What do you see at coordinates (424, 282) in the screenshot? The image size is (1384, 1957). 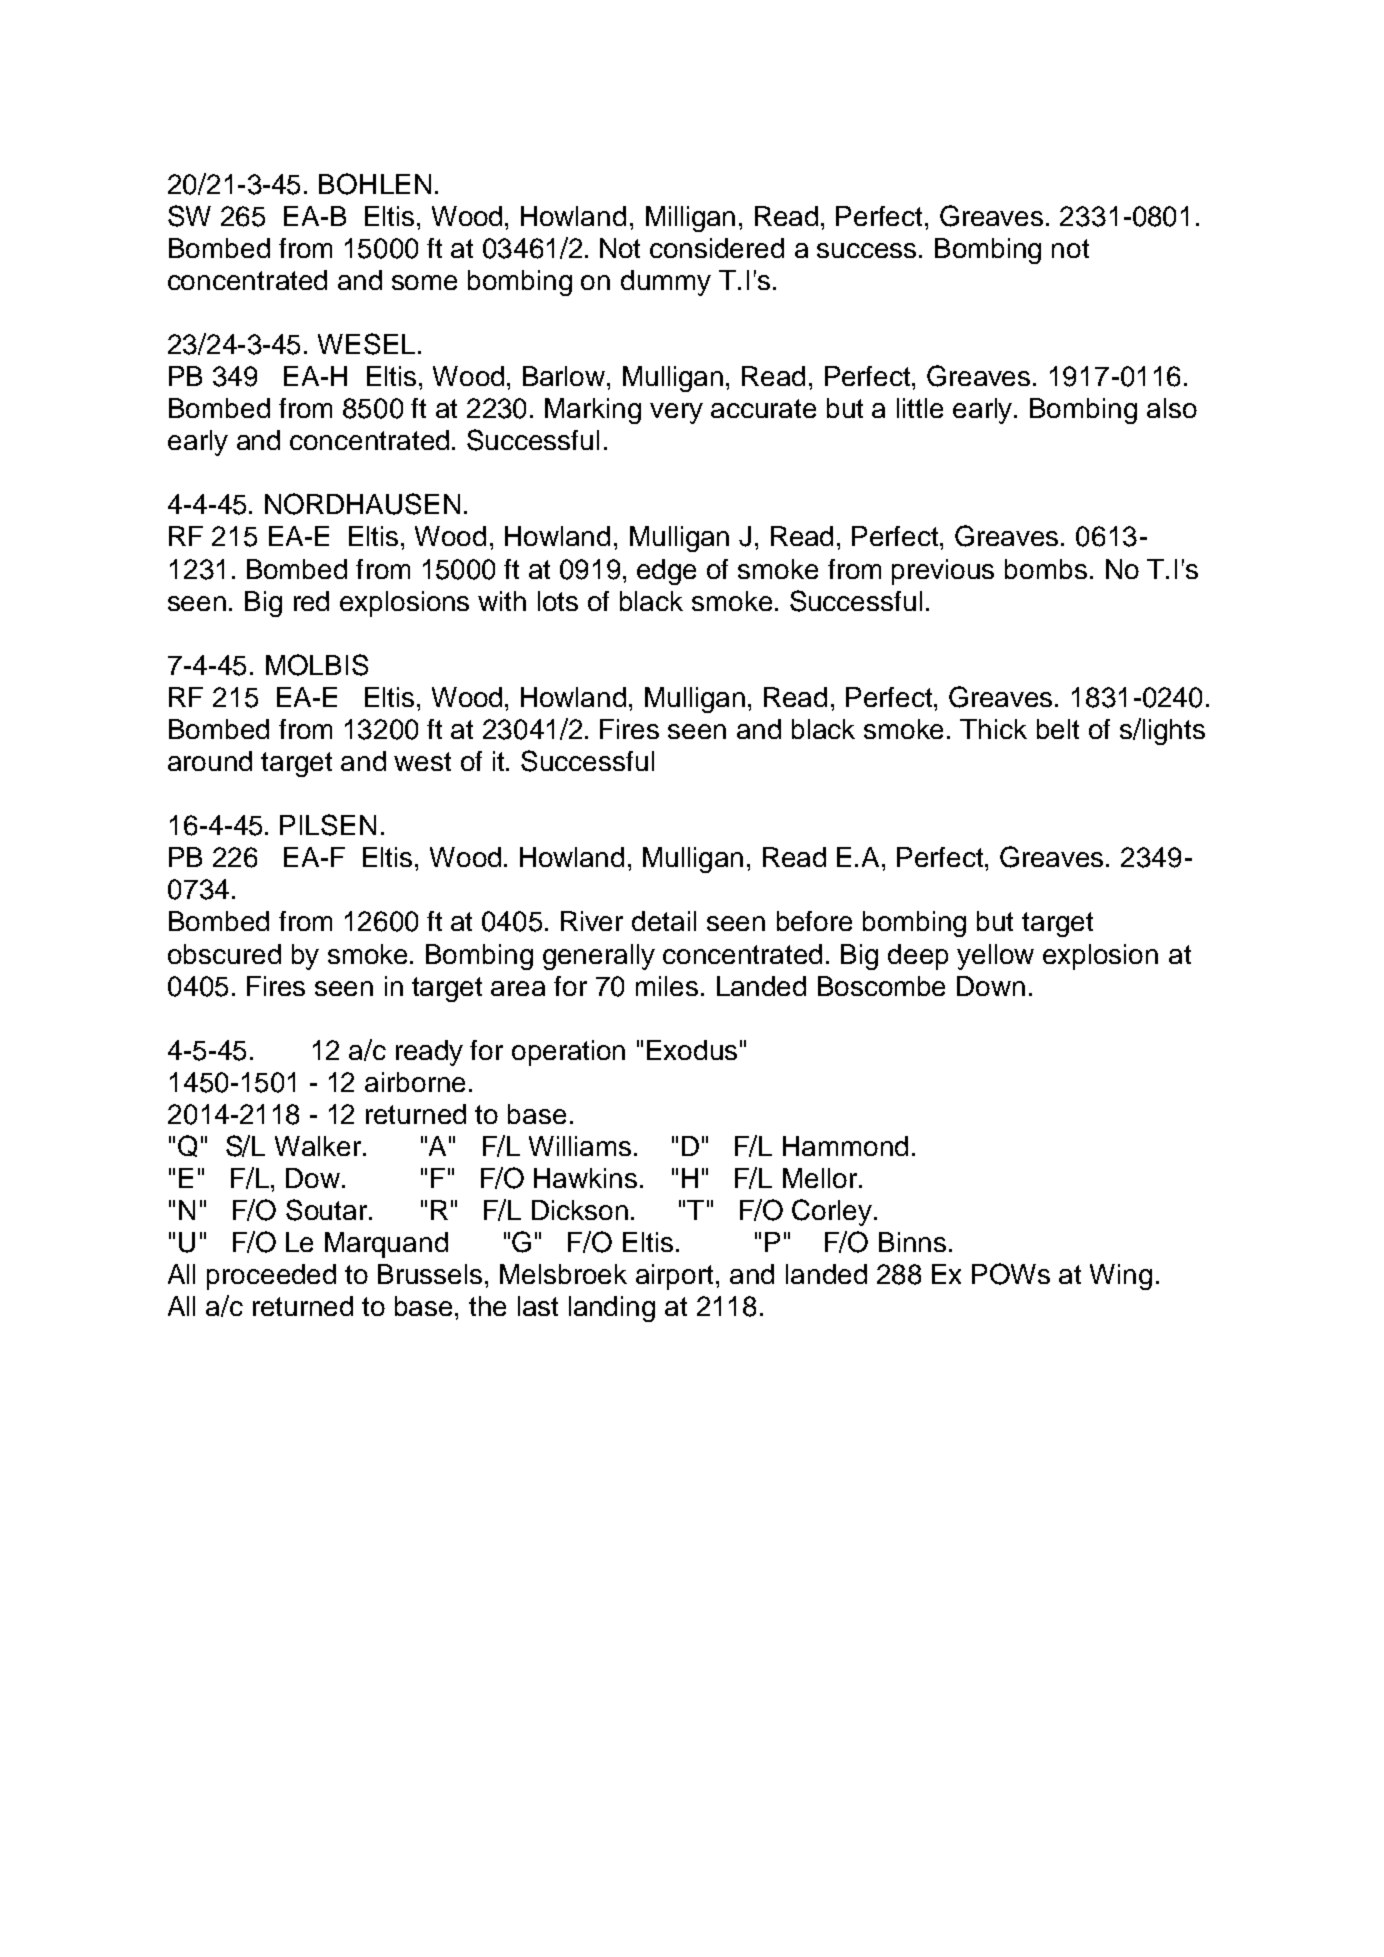 I see `some` at bounding box center [424, 282].
